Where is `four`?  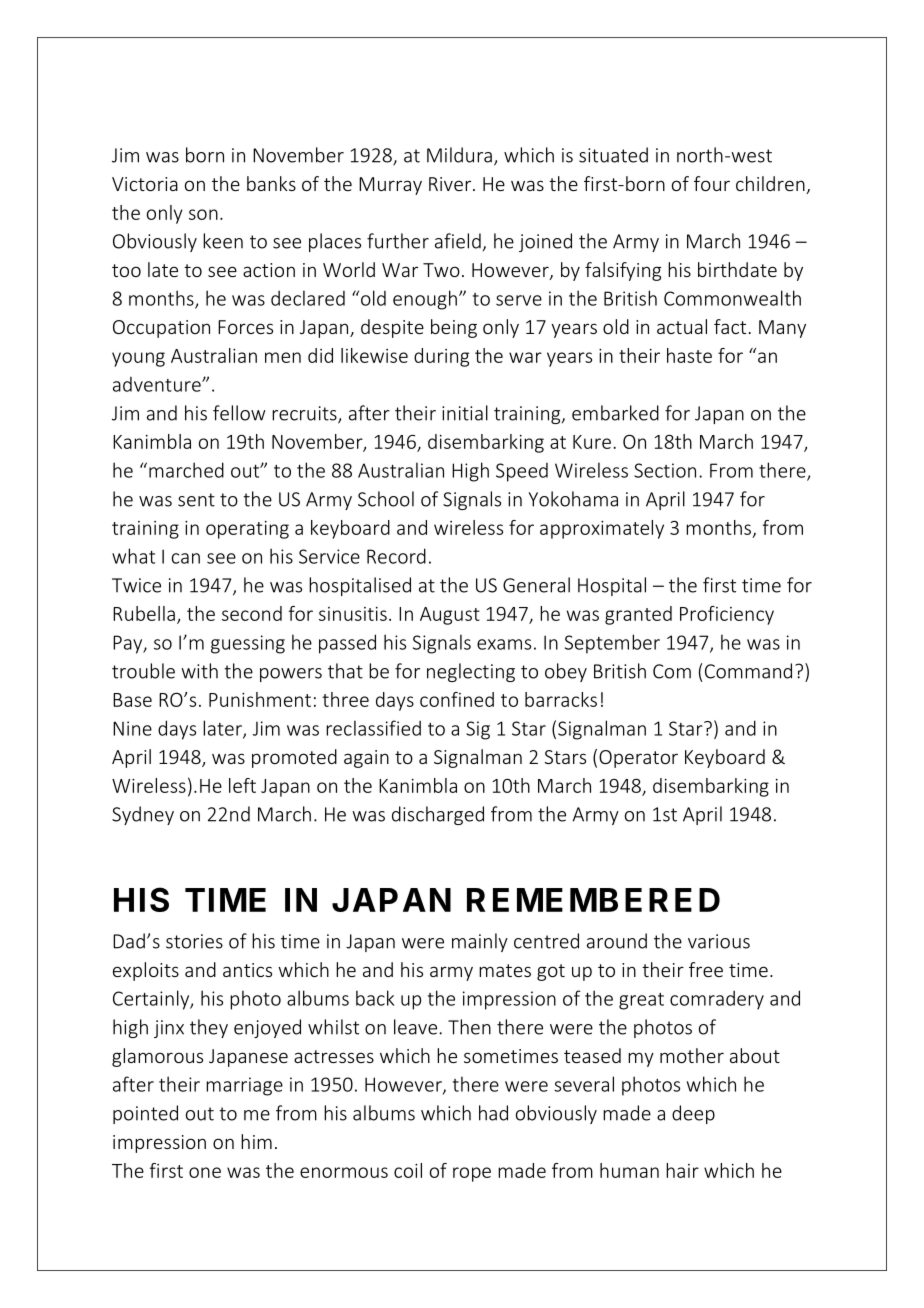 four is located at coordinates (712, 183).
